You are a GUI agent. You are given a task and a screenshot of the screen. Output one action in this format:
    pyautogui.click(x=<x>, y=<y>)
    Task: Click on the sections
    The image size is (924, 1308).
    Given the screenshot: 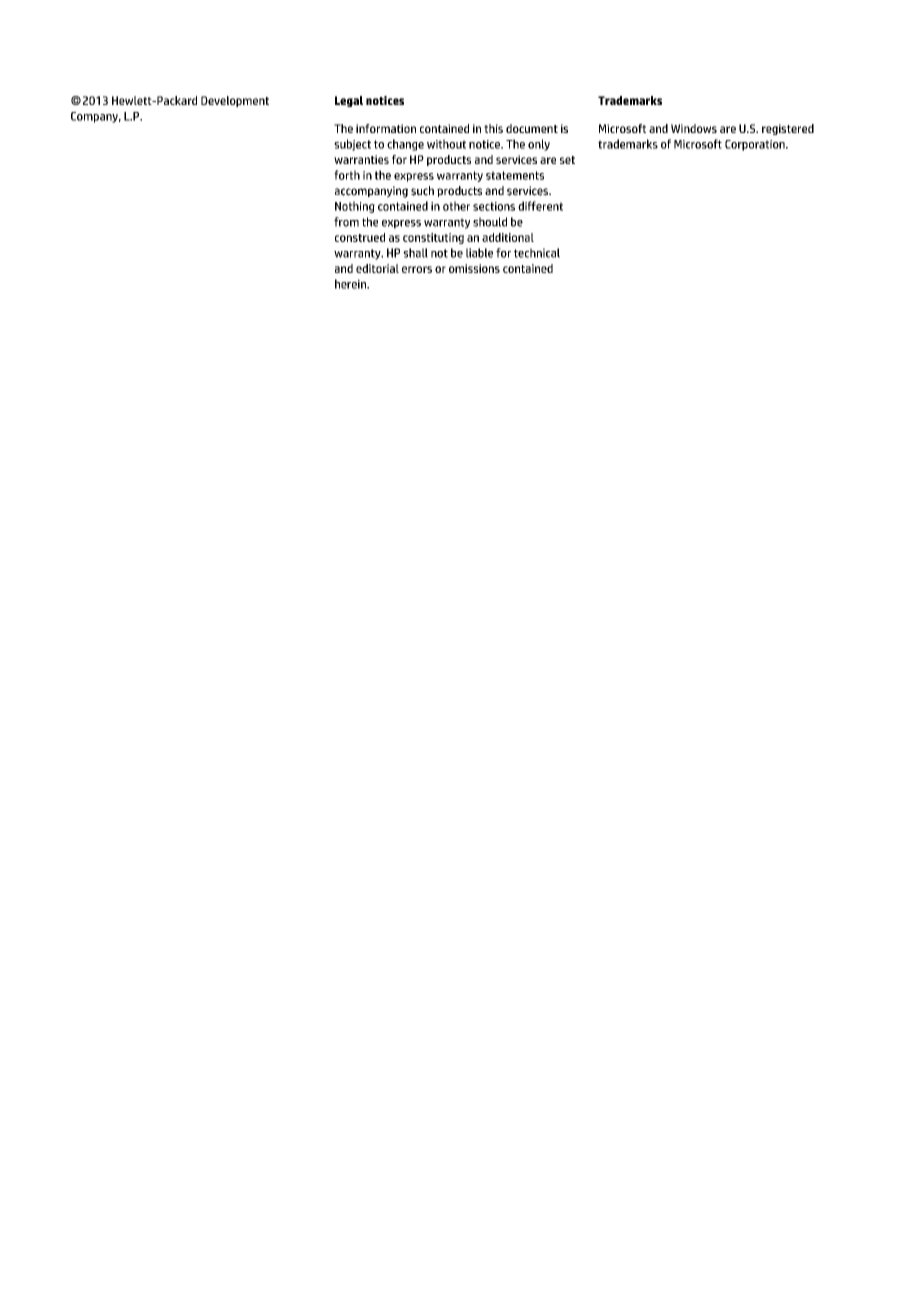 What is the action you would take?
    pyautogui.click(x=494, y=206)
